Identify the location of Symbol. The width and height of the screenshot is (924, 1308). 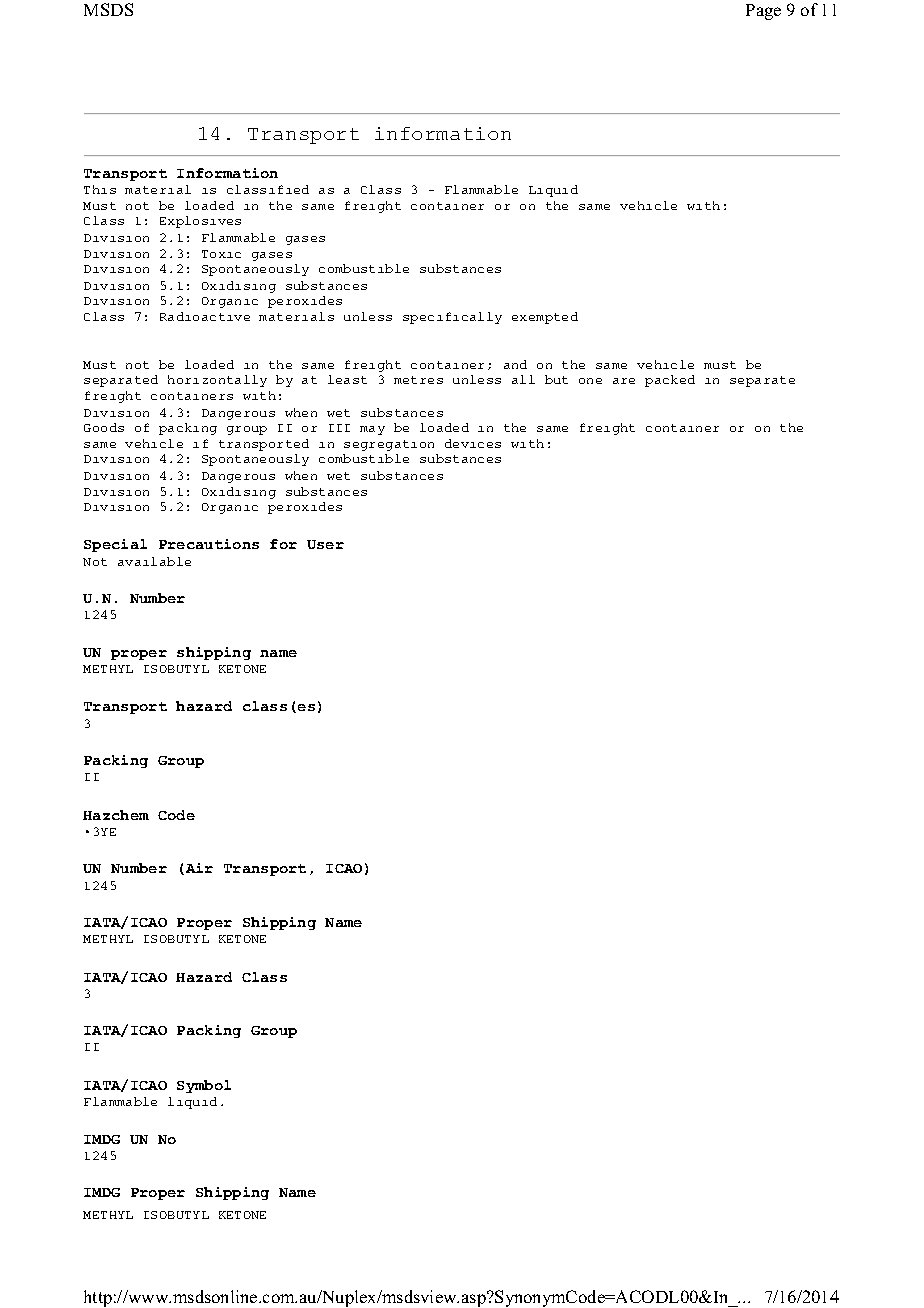
(204, 1086).
